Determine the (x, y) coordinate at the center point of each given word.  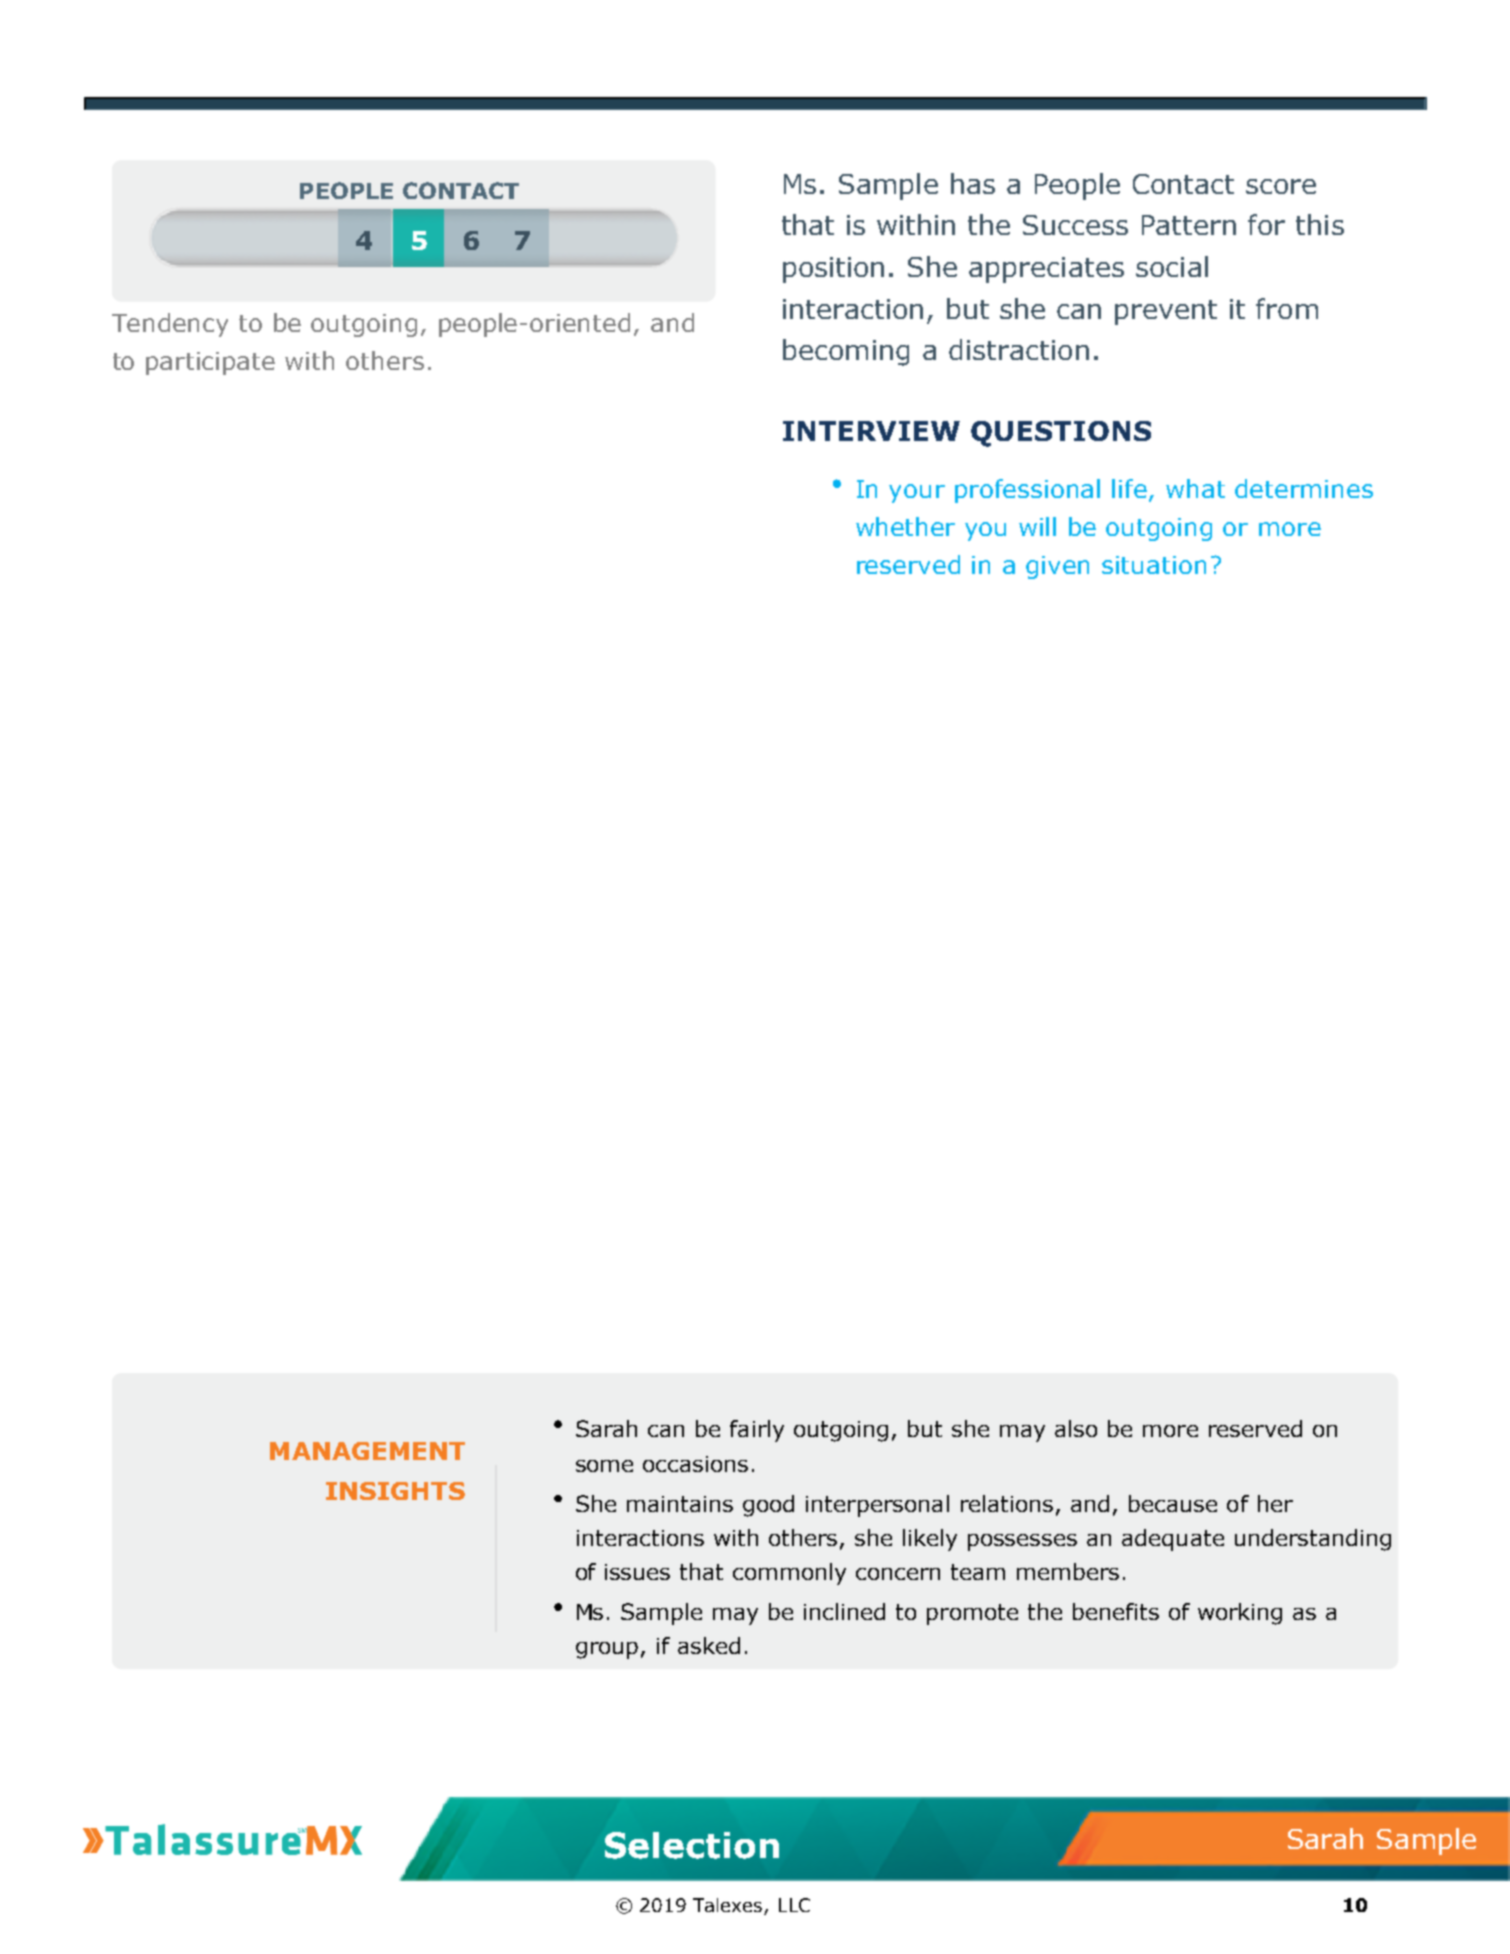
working (1240, 1614)
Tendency (170, 325)
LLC (794, 1905)
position (833, 270)
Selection (692, 1845)
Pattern (1189, 225)
